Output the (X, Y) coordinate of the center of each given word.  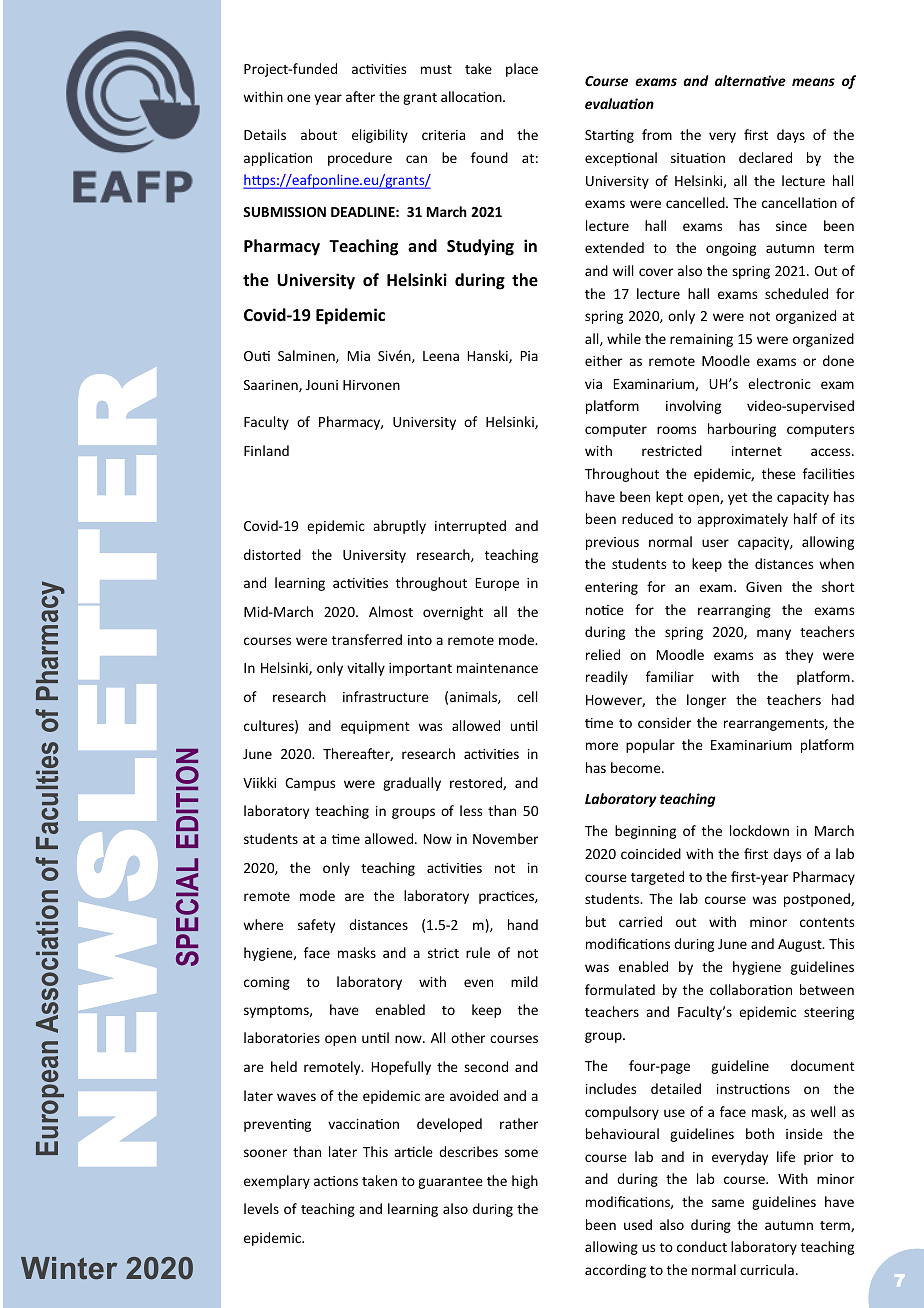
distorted (272, 554)
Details (265, 134)
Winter (69, 1268)
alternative (750, 80)
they (799, 656)
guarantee (450, 1183)
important (420, 669)
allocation (472, 96)
